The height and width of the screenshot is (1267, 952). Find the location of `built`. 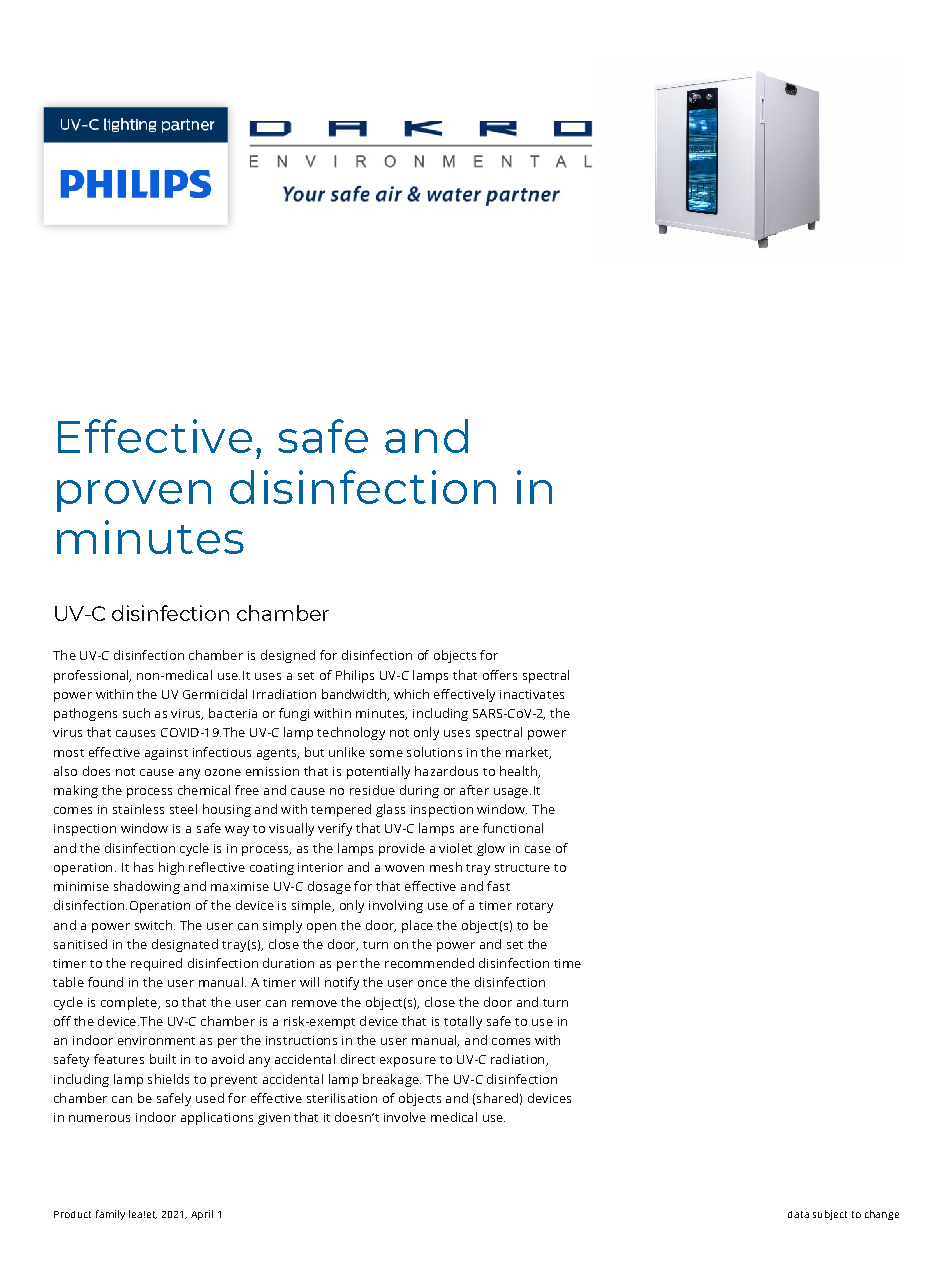

built is located at coordinates (163, 1059).
